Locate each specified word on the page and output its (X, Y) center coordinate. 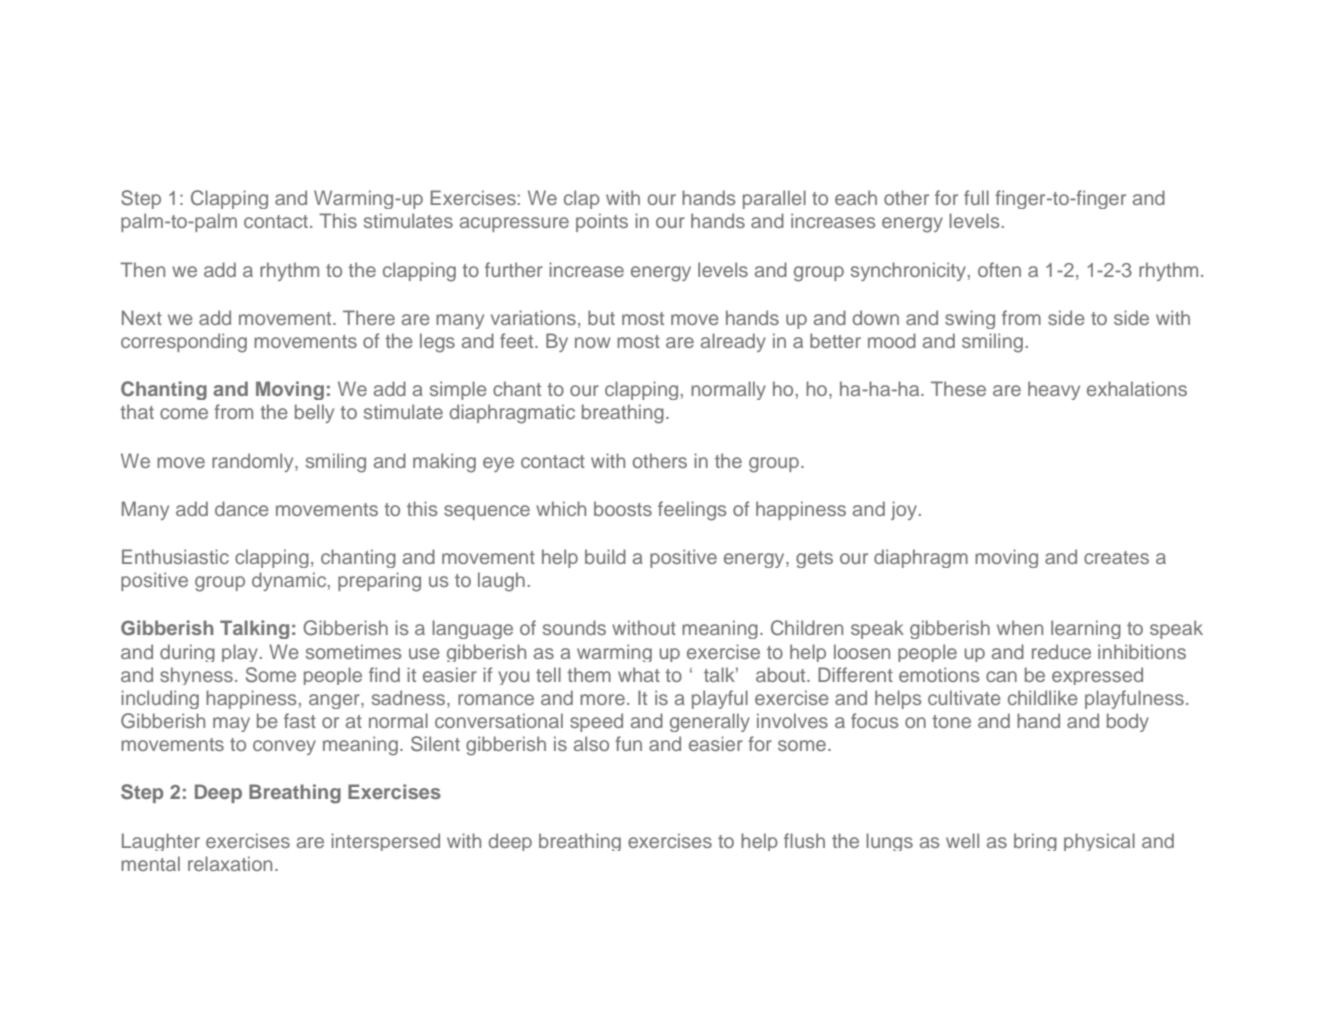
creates (1116, 557)
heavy (1054, 390)
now (592, 342)
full (976, 197)
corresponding (184, 343)
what (639, 674)
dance (242, 508)
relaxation (230, 863)
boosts (623, 508)
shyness (196, 676)
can (1001, 676)
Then (142, 269)
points (602, 222)
